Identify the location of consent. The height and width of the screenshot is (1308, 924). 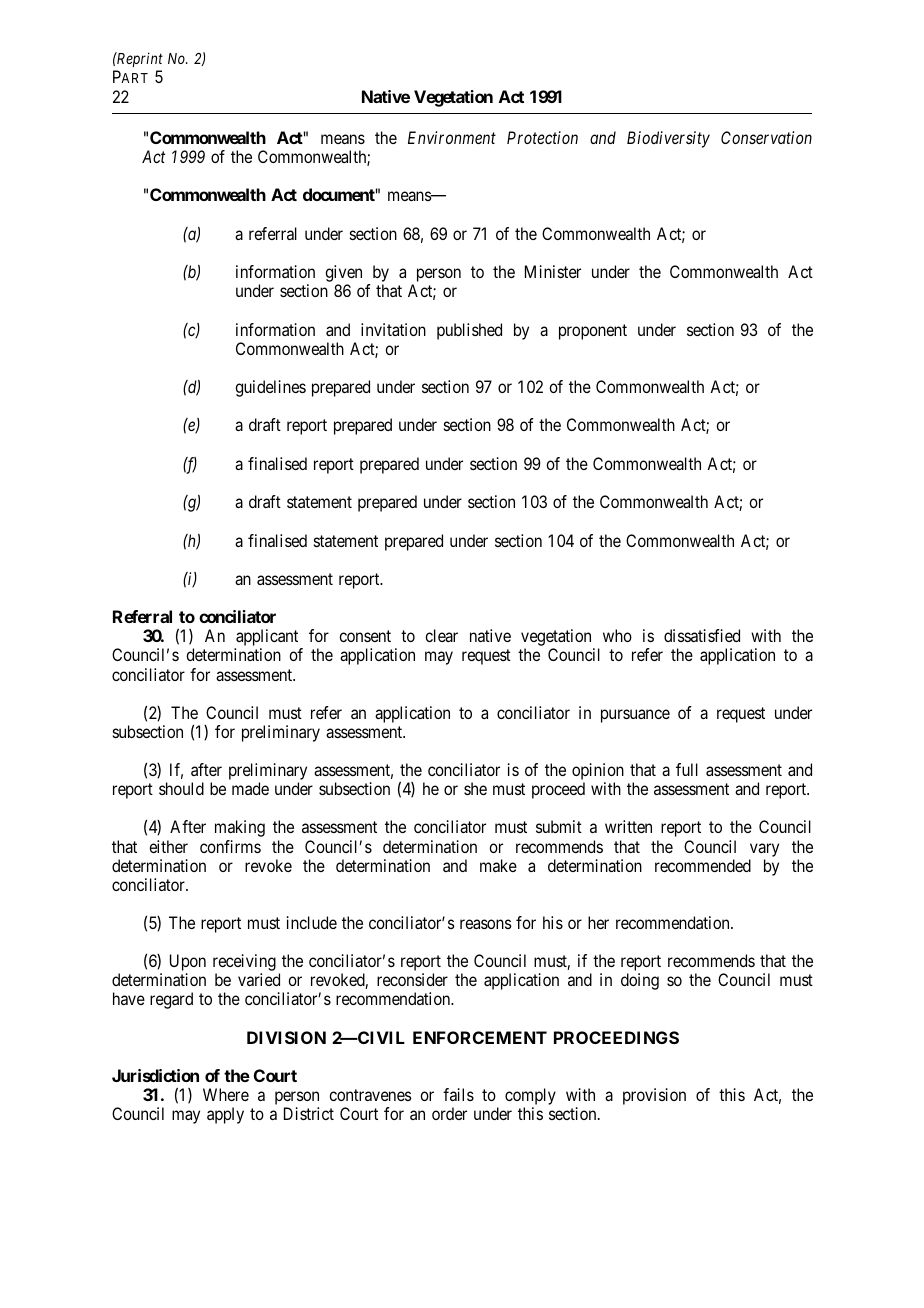
(365, 636).
